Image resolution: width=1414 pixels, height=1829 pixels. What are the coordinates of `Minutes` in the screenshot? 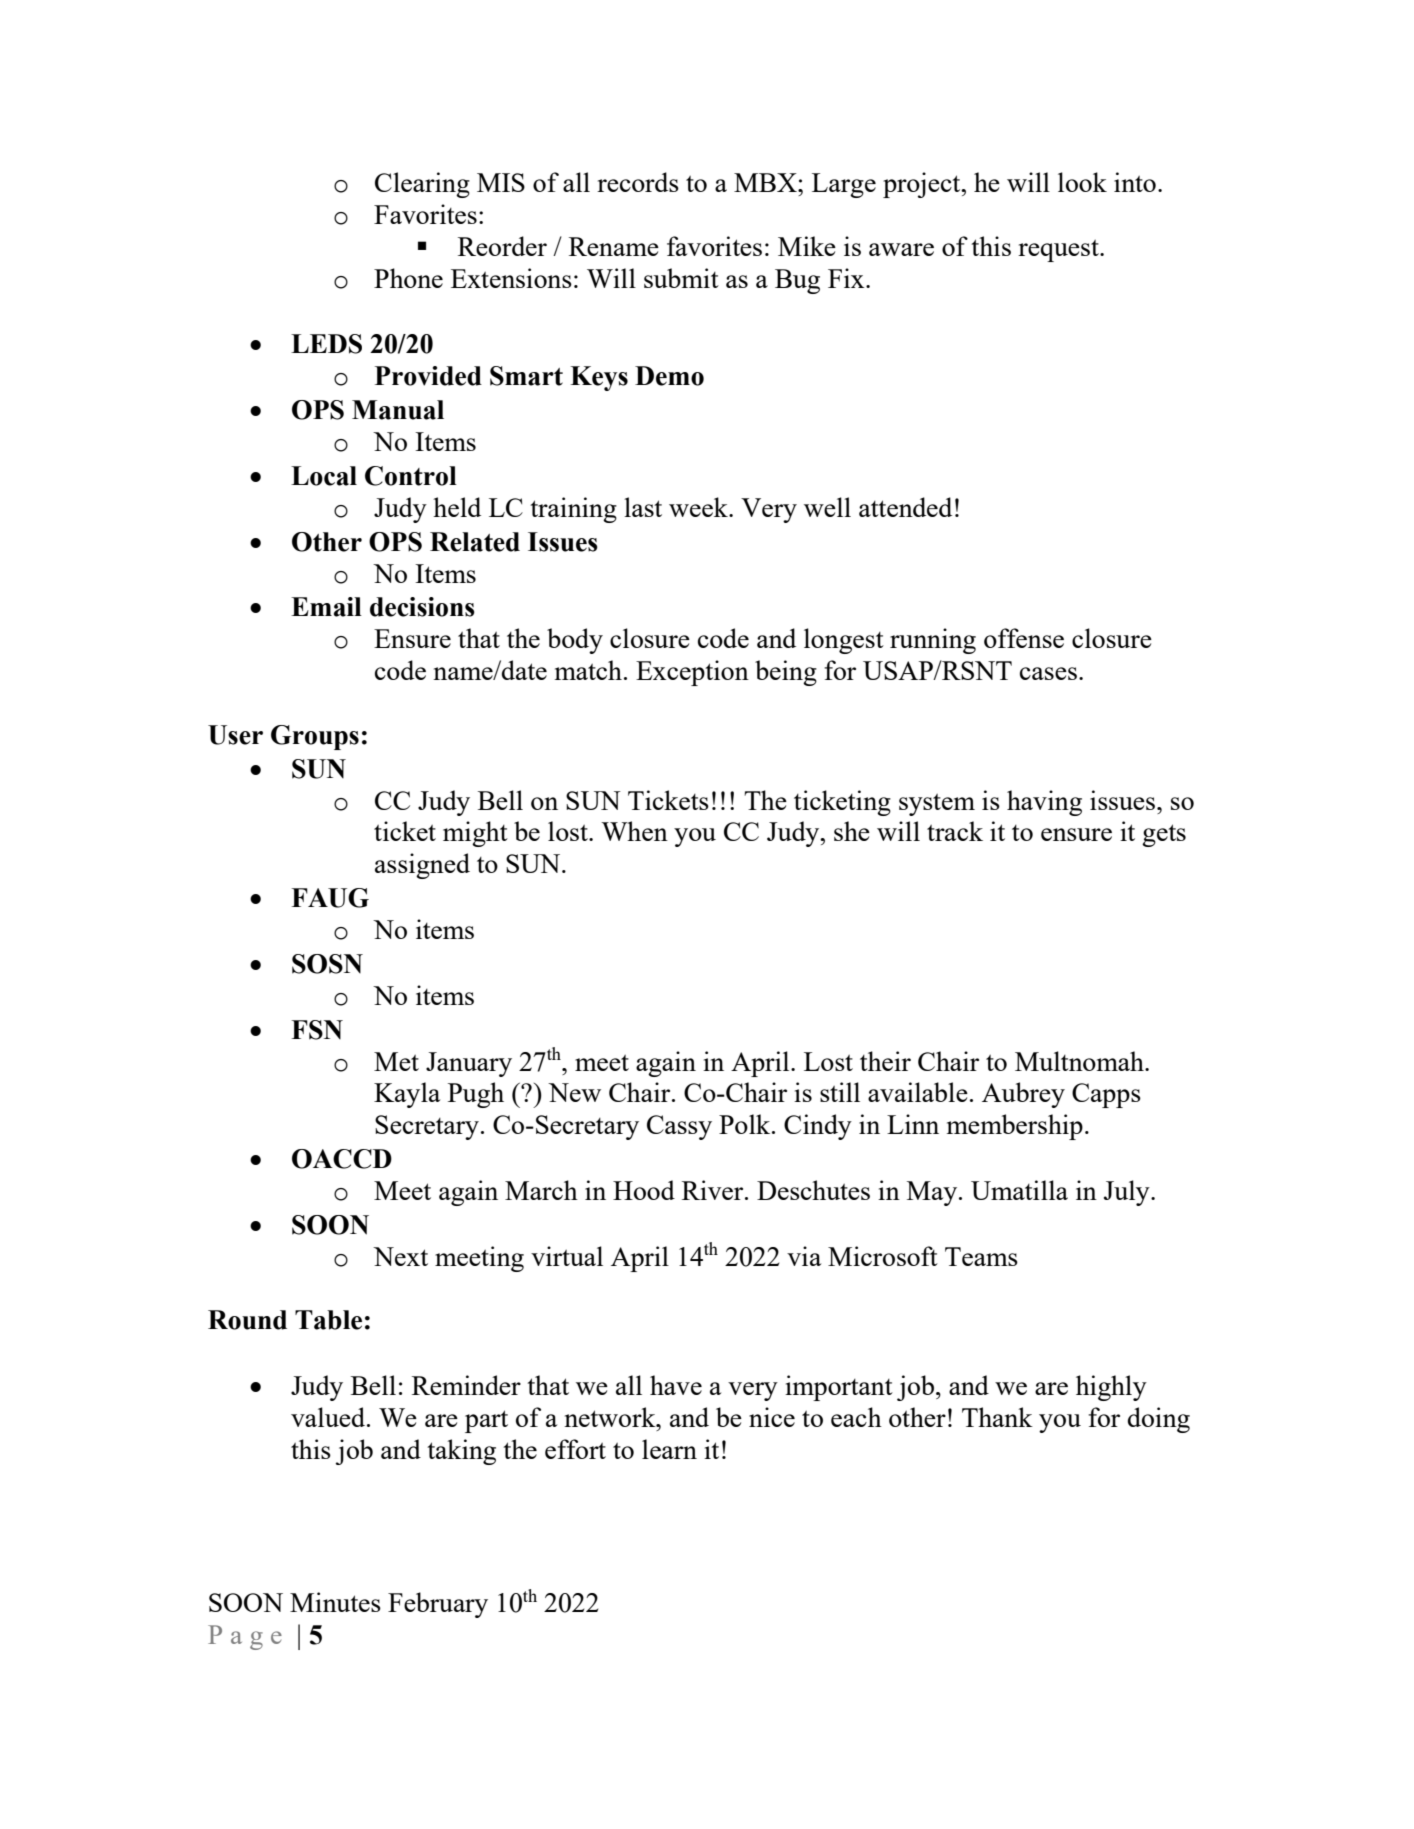 It's located at (335, 1602).
